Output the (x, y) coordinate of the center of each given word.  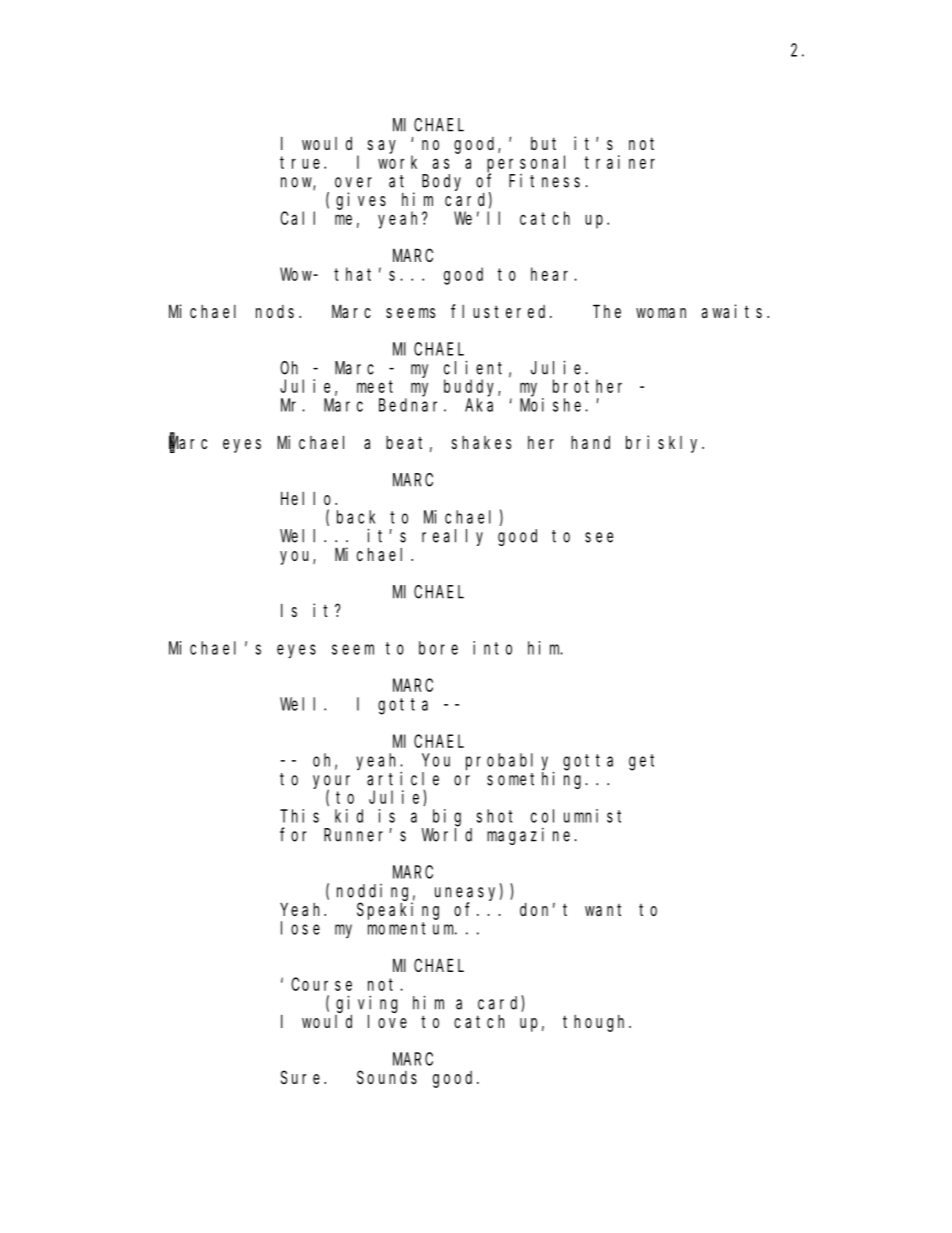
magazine (528, 836)
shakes (481, 442)
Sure (303, 1077)
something (534, 780)
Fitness (544, 181)
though (596, 1023)
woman (661, 313)
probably (510, 762)
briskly (665, 444)
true (302, 162)
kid (349, 816)
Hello (308, 498)
